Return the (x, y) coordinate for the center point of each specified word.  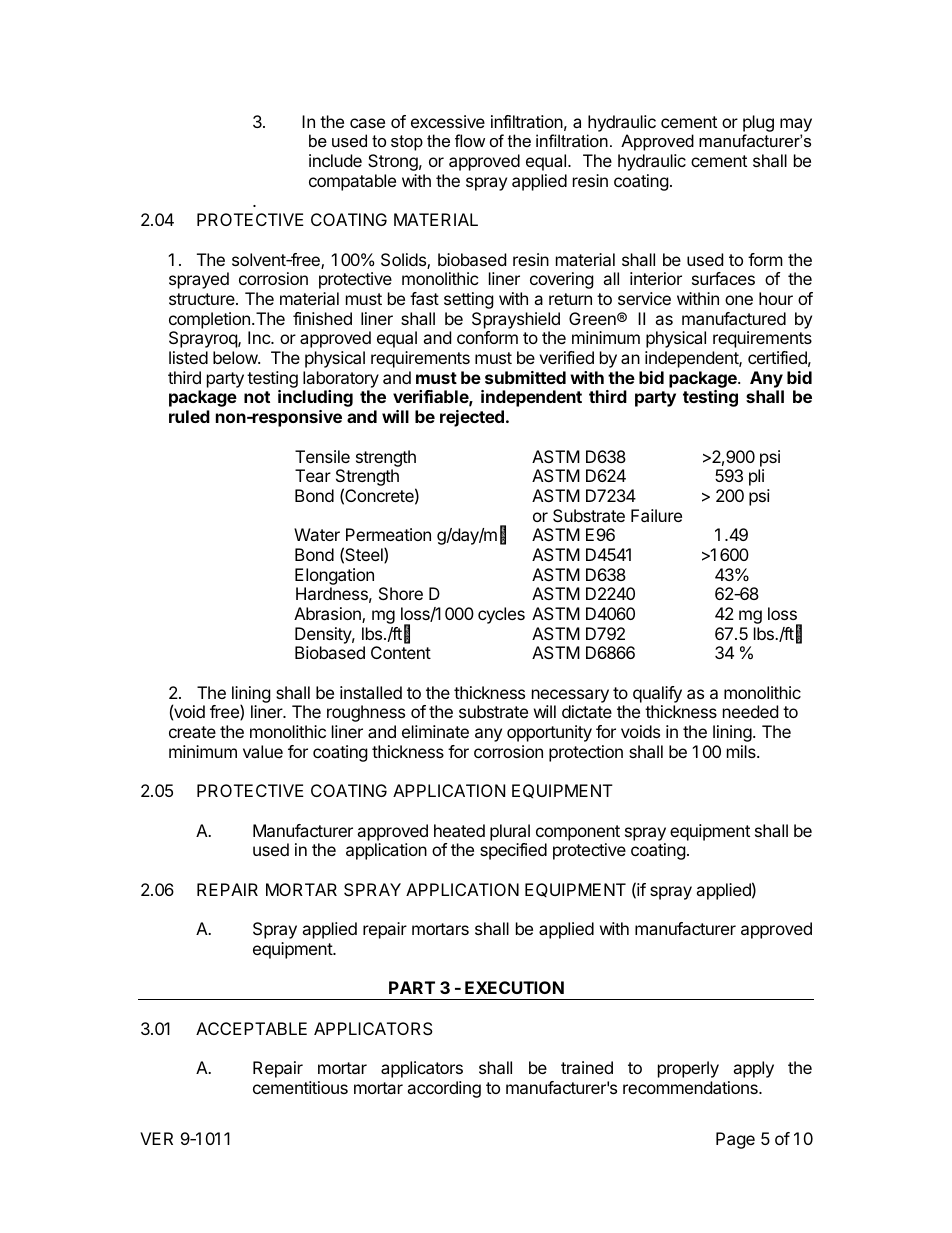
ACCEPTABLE (251, 1028)
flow (470, 140)
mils (742, 751)
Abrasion (328, 615)
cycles (501, 615)
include (335, 160)
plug (758, 123)
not (257, 397)
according (444, 1089)
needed (750, 711)
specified (513, 851)
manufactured (734, 318)
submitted (525, 377)
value (263, 751)
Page (735, 1140)
